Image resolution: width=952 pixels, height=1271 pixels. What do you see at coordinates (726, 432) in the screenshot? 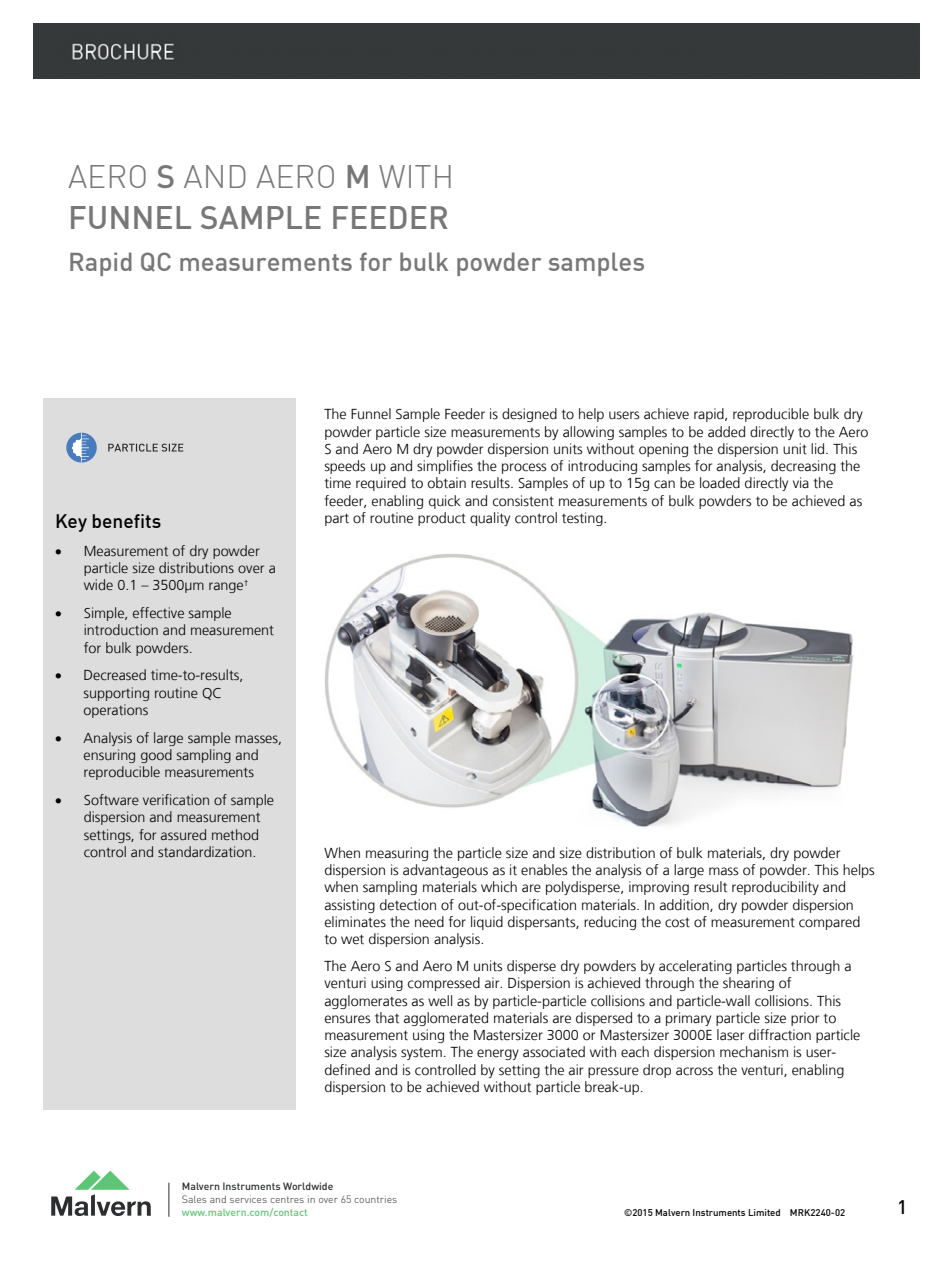
I see `added` at bounding box center [726, 432].
